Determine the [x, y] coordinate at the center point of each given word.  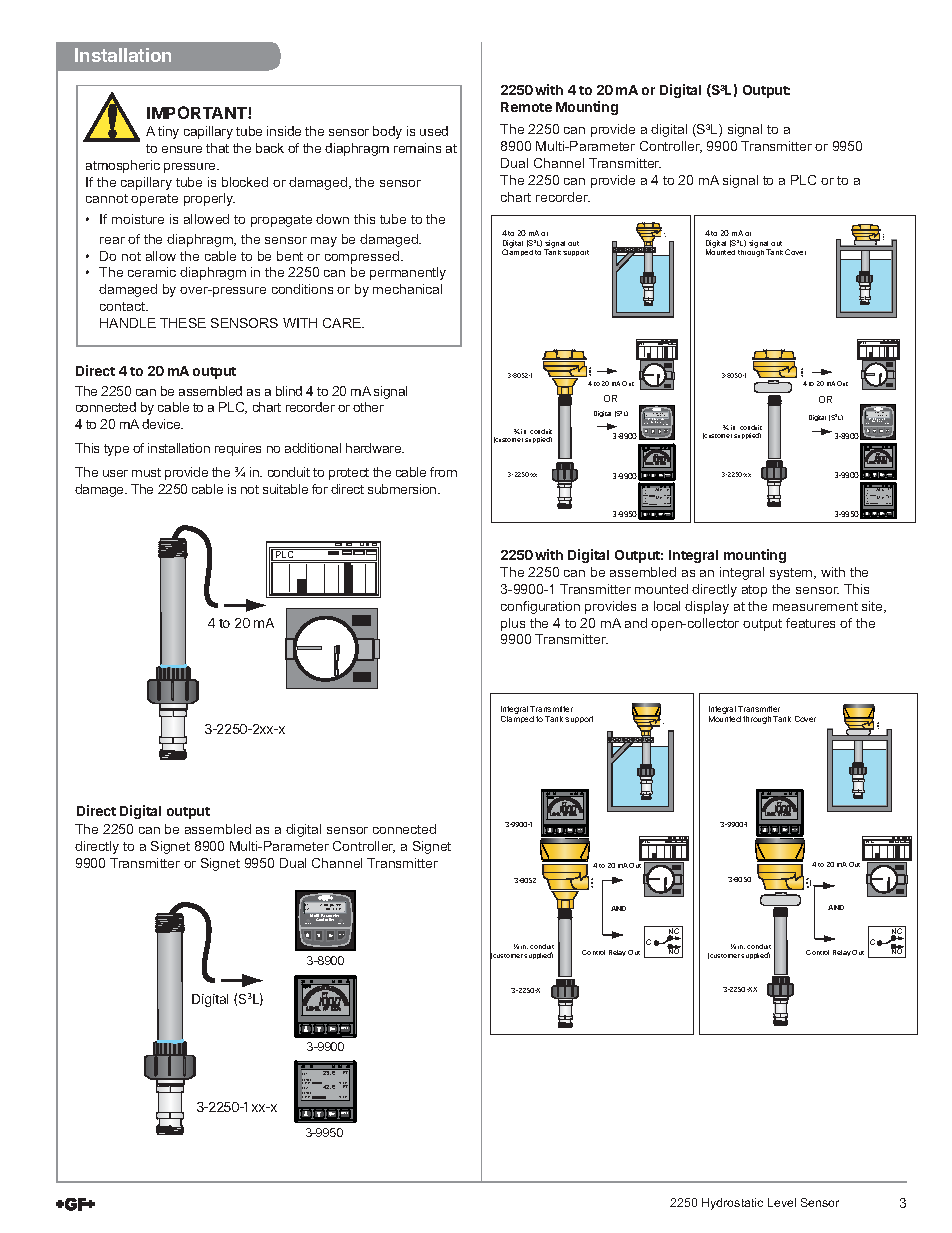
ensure [182, 149]
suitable [285, 489]
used [434, 131]
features [810, 623]
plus [513, 624]
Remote [526, 107]
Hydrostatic [732, 1204]
